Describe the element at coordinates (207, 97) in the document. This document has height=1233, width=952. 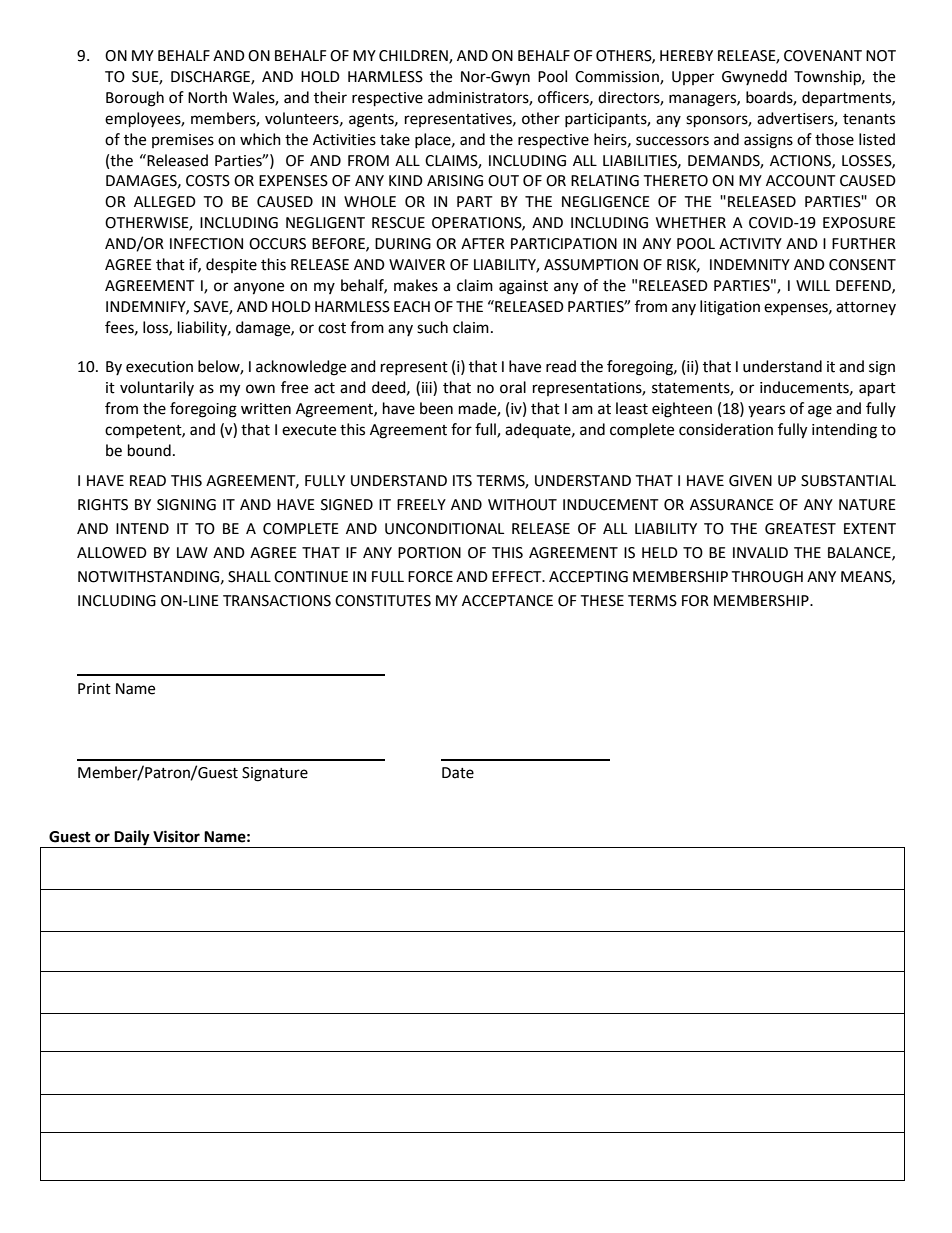
I see `North` at that location.
